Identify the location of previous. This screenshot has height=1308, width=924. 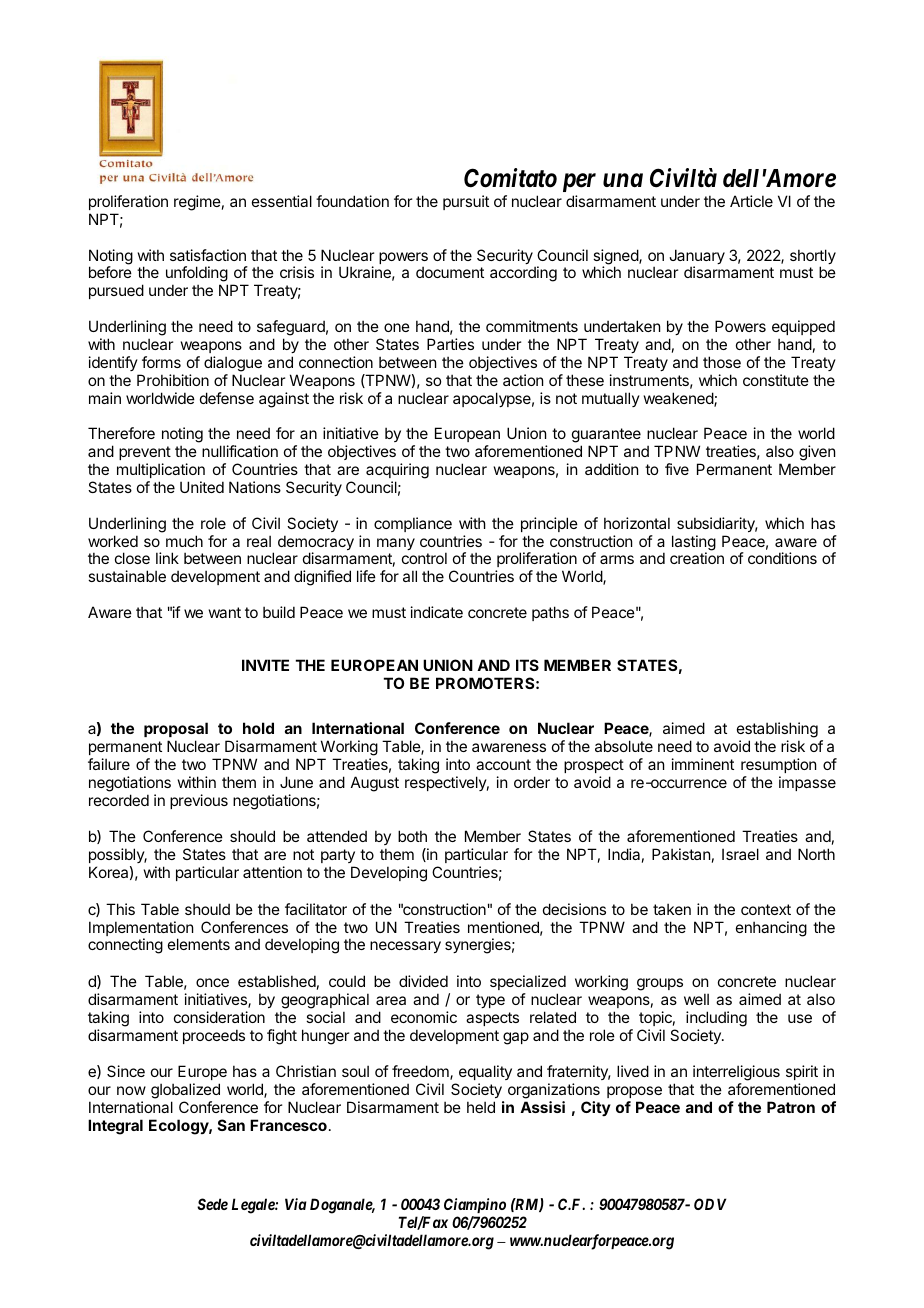
(199, 801).
